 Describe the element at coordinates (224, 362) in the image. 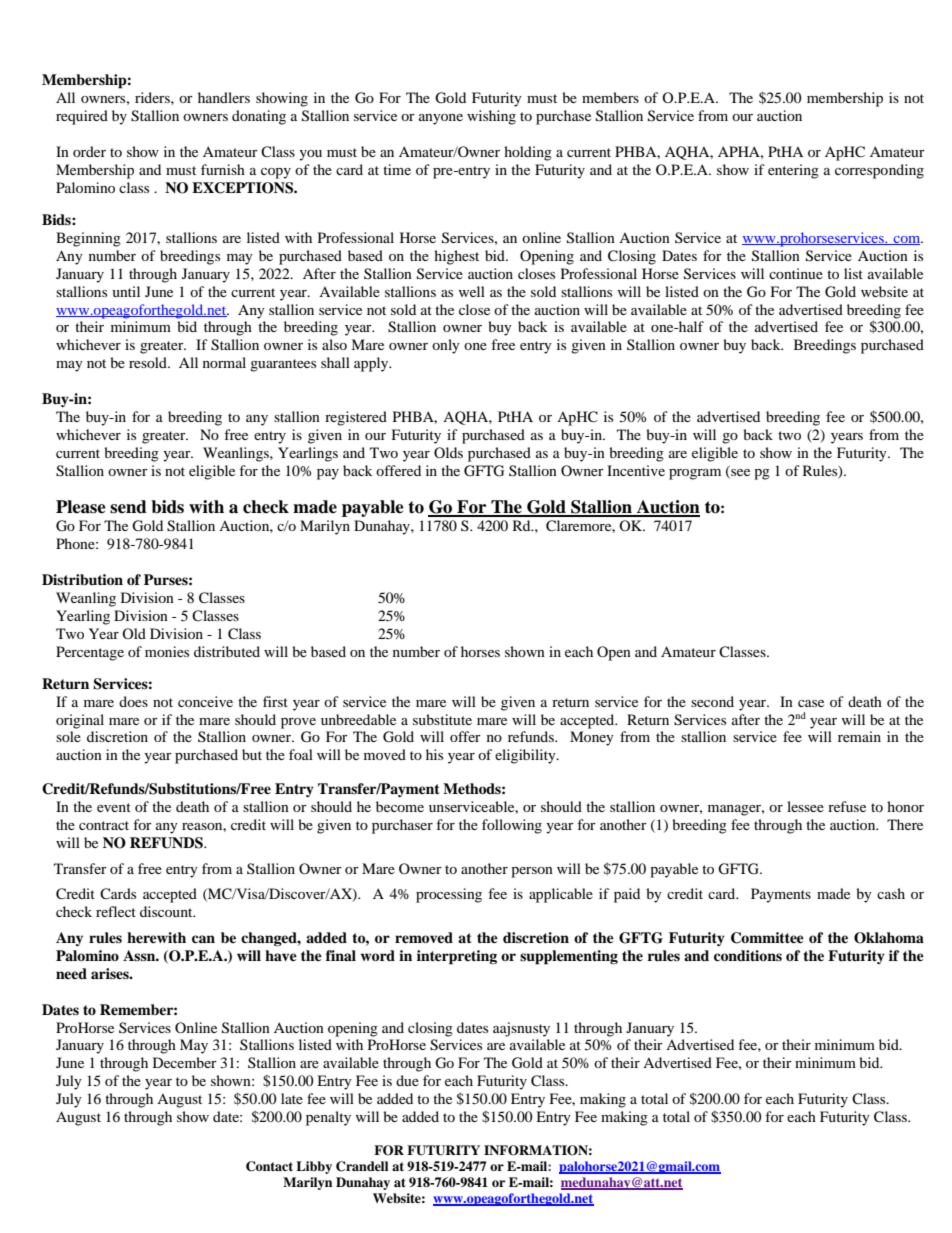

I see `normal` at that location.
